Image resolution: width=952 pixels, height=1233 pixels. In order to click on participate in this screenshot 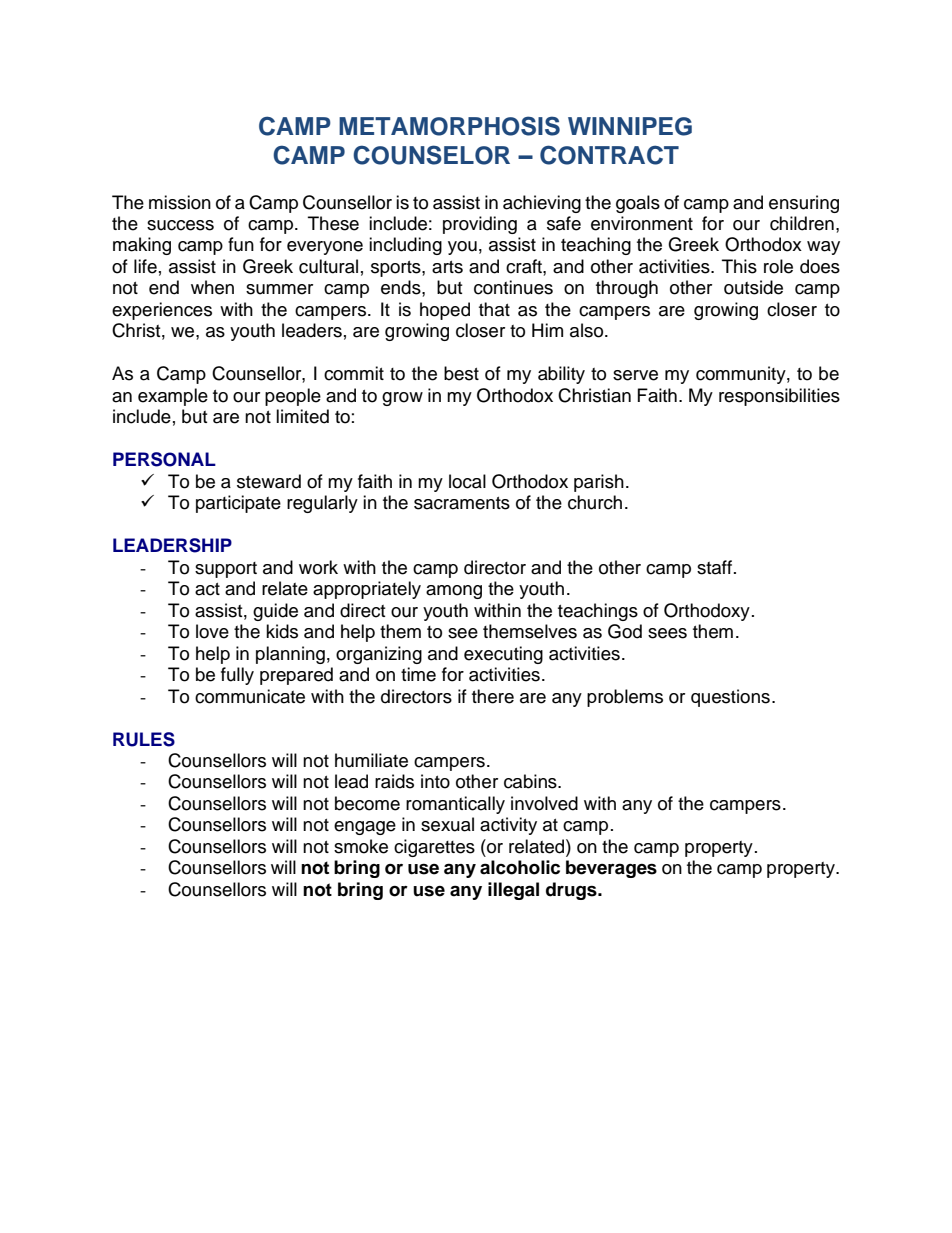, I will do `click(238, 504)`.
